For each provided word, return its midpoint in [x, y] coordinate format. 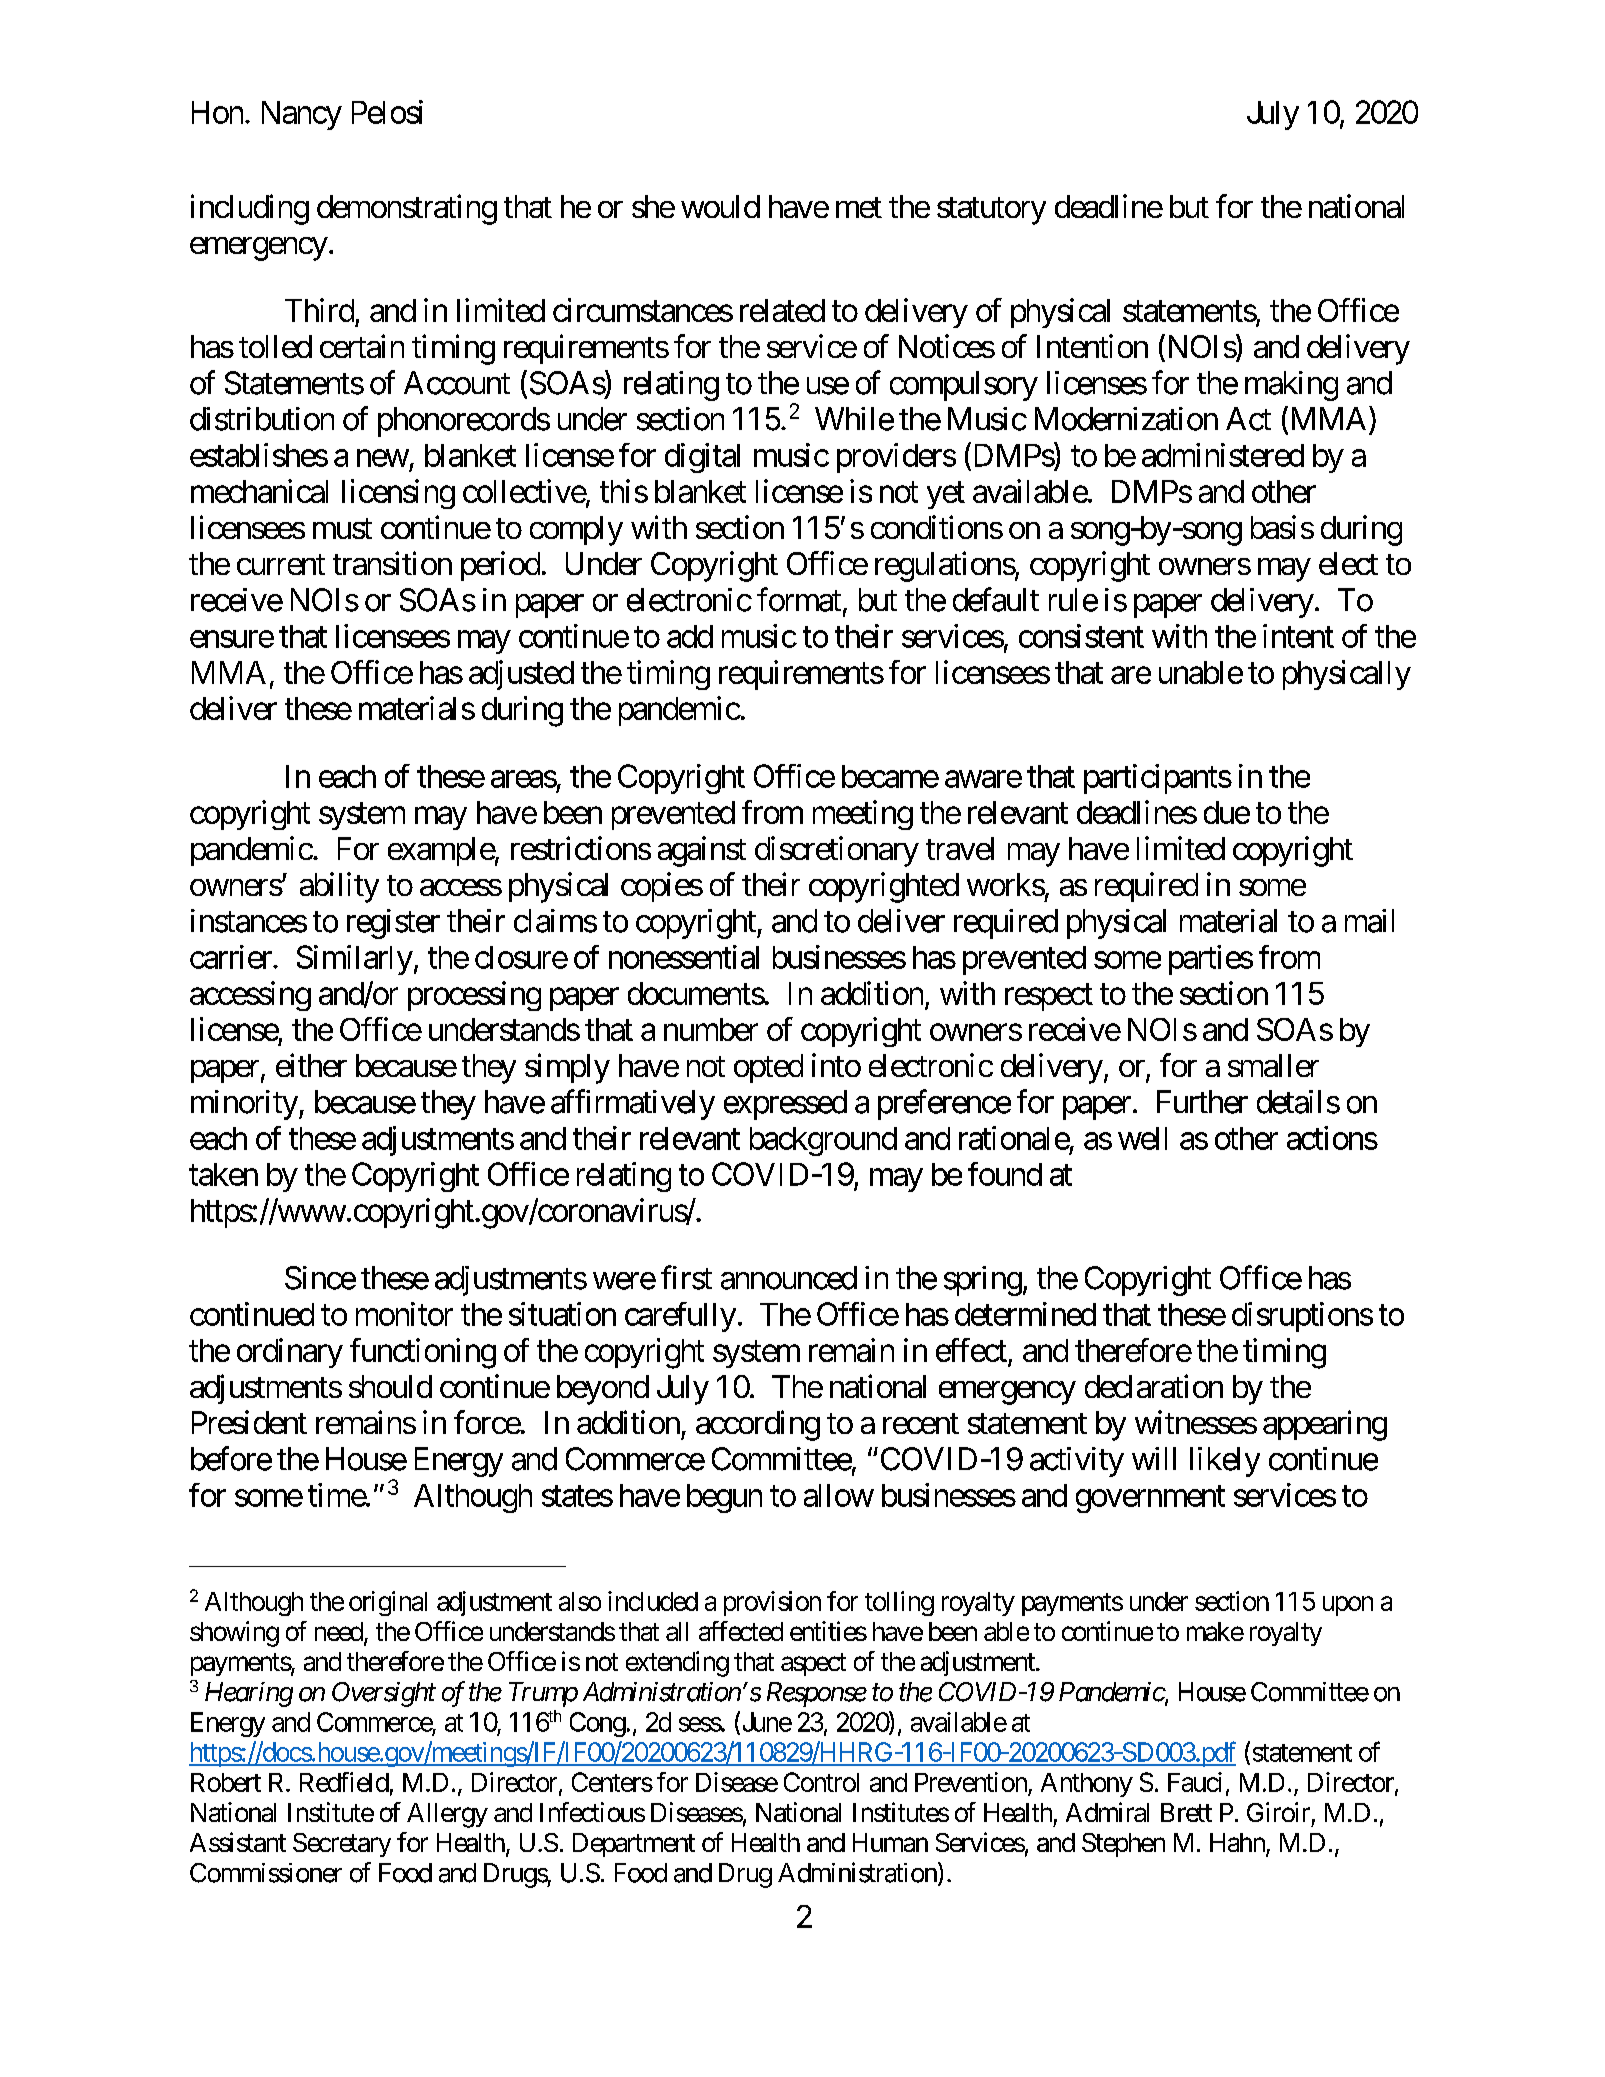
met [859, 207]
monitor [404, 1314]
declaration [1154, 1386]
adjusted [521, 675]
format [799, 599]
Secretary [342, 1845]
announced [789, 1278]
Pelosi [387, 112]
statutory [991, 211]
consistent [1081, 636]
